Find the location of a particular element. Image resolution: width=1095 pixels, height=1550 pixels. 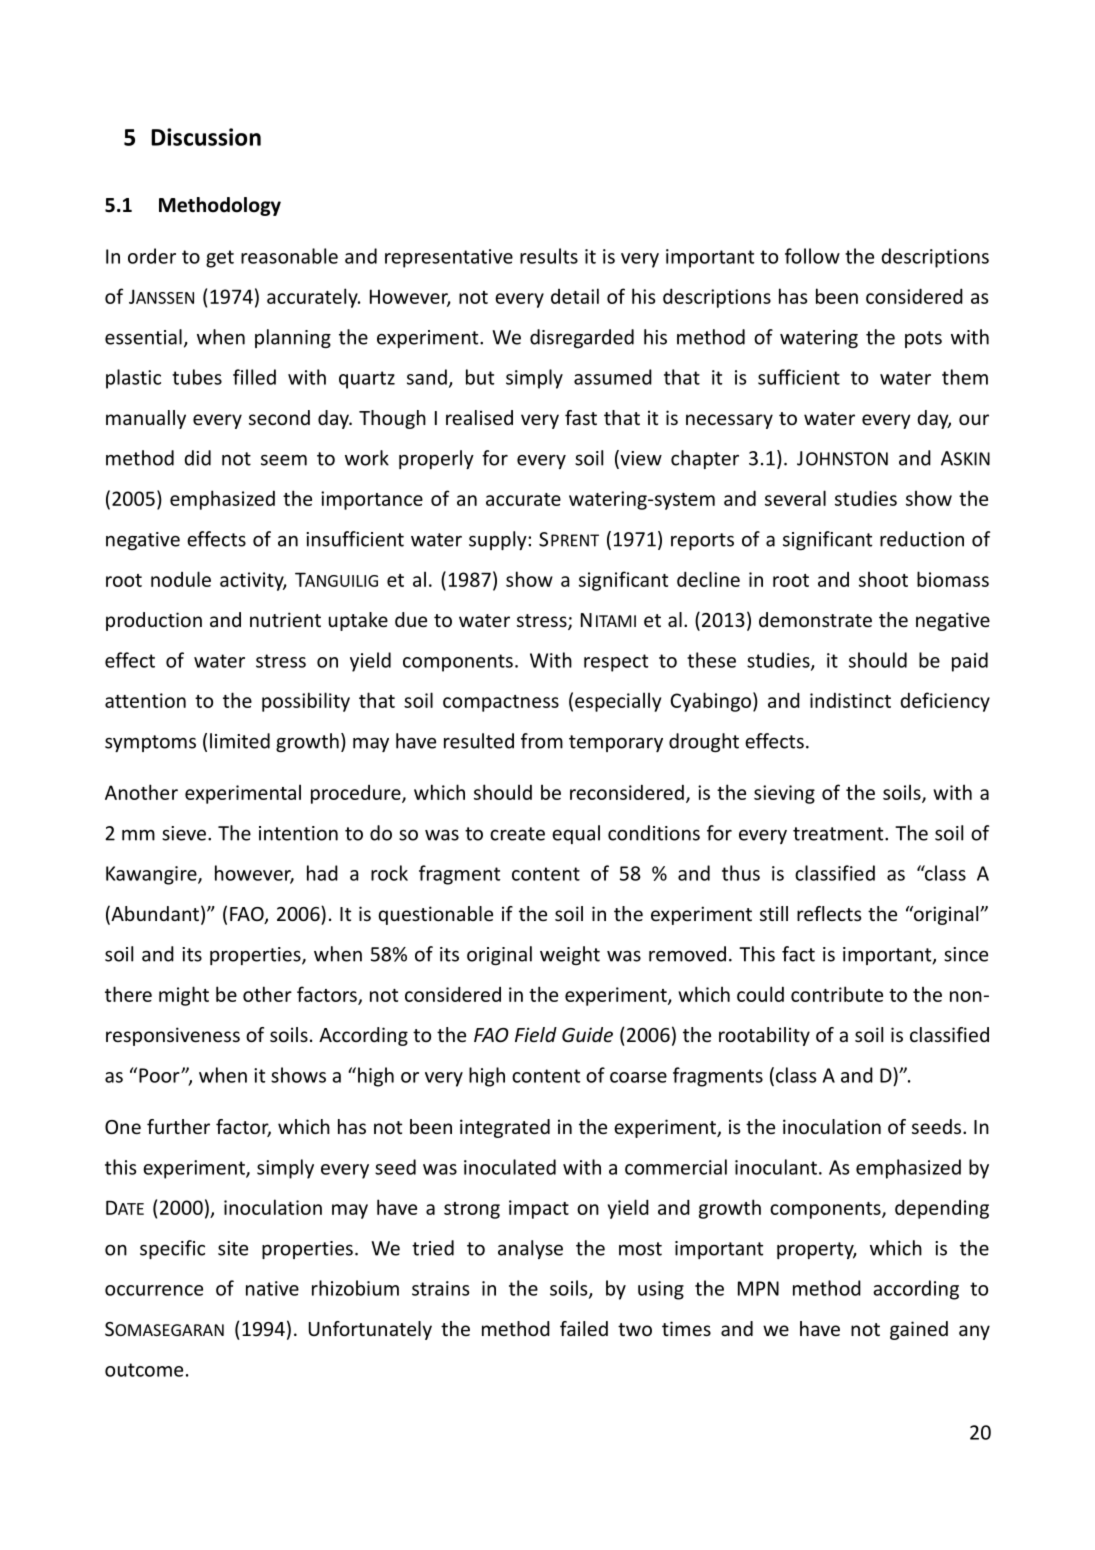

Discussion is located at coordinates (206, 137).
